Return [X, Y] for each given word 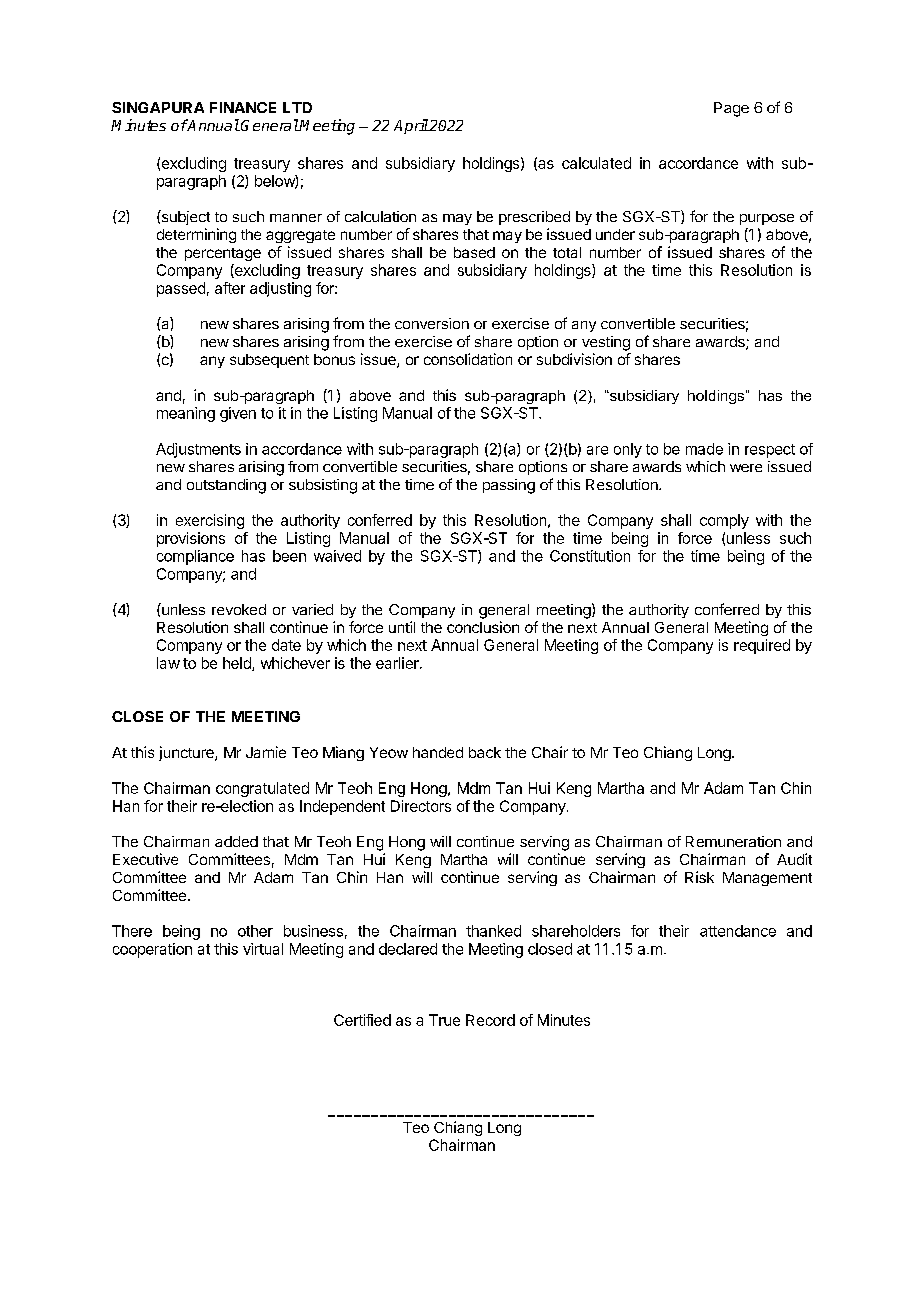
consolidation [468, 359]
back [485, 752]
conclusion [483, 627]
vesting [606, 343]
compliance [195, 557]
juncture [187, 753]
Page [731, 109]
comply [724, 521]
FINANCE [243, 107]
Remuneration [733, 841]
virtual [263, 949]
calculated [596, 163]
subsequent [269, 361]
